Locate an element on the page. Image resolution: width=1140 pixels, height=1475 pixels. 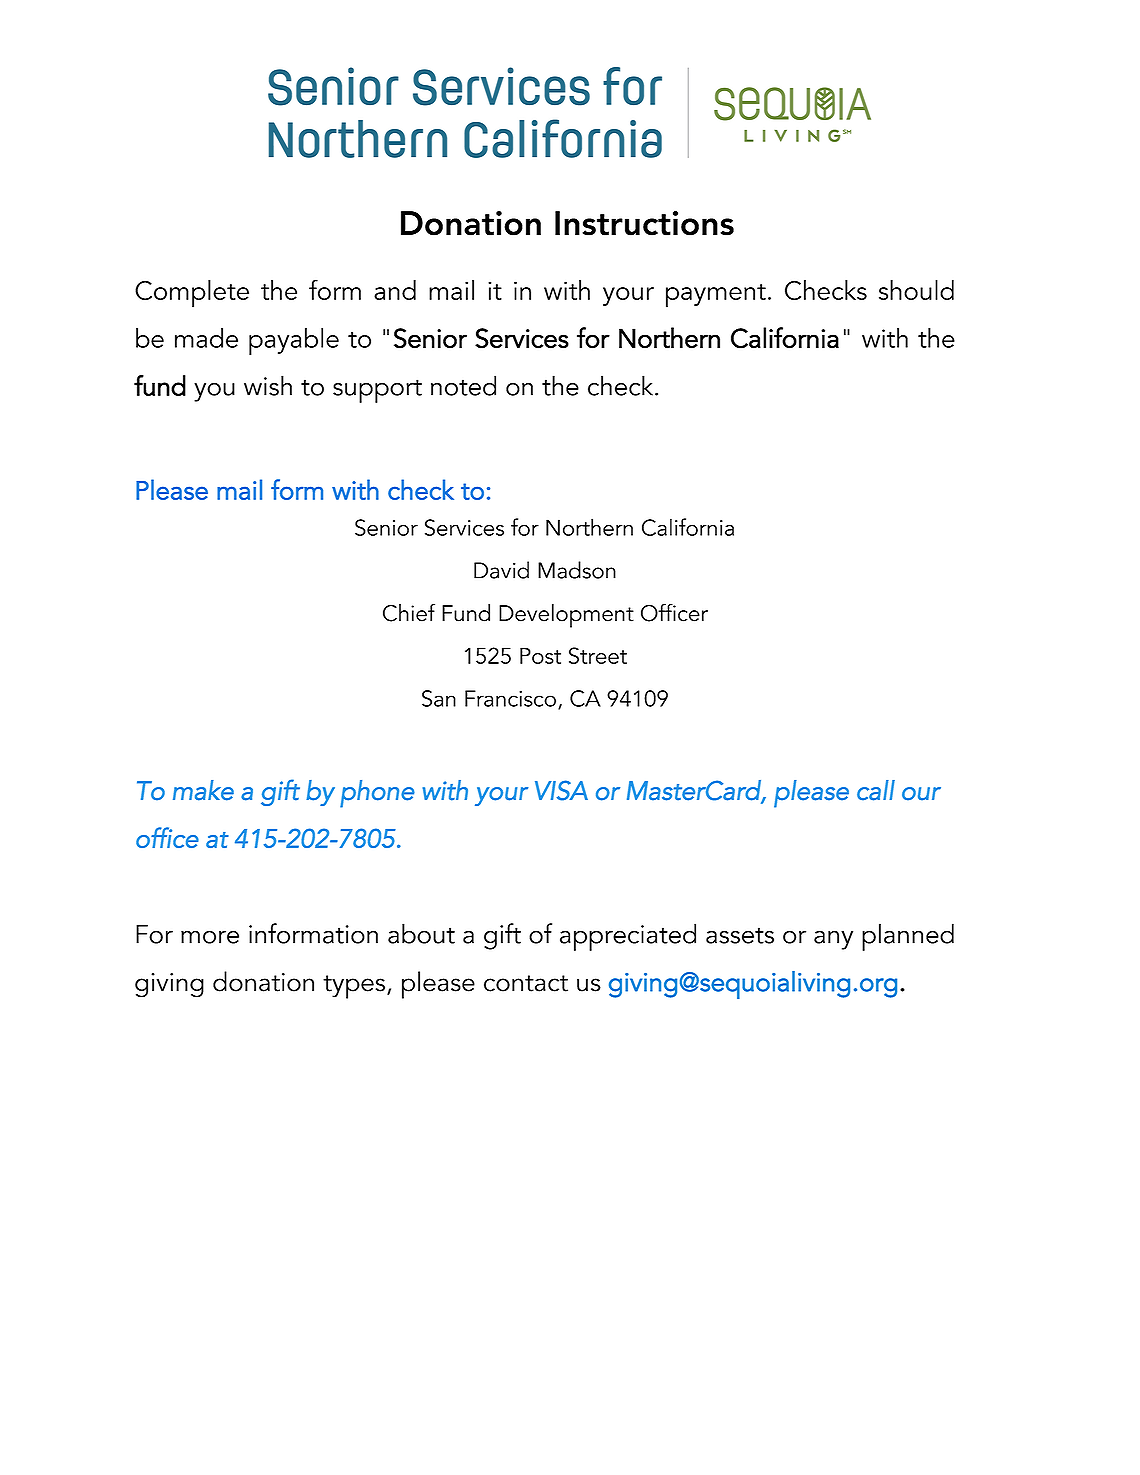
make is located at coordinates (203, 790).
